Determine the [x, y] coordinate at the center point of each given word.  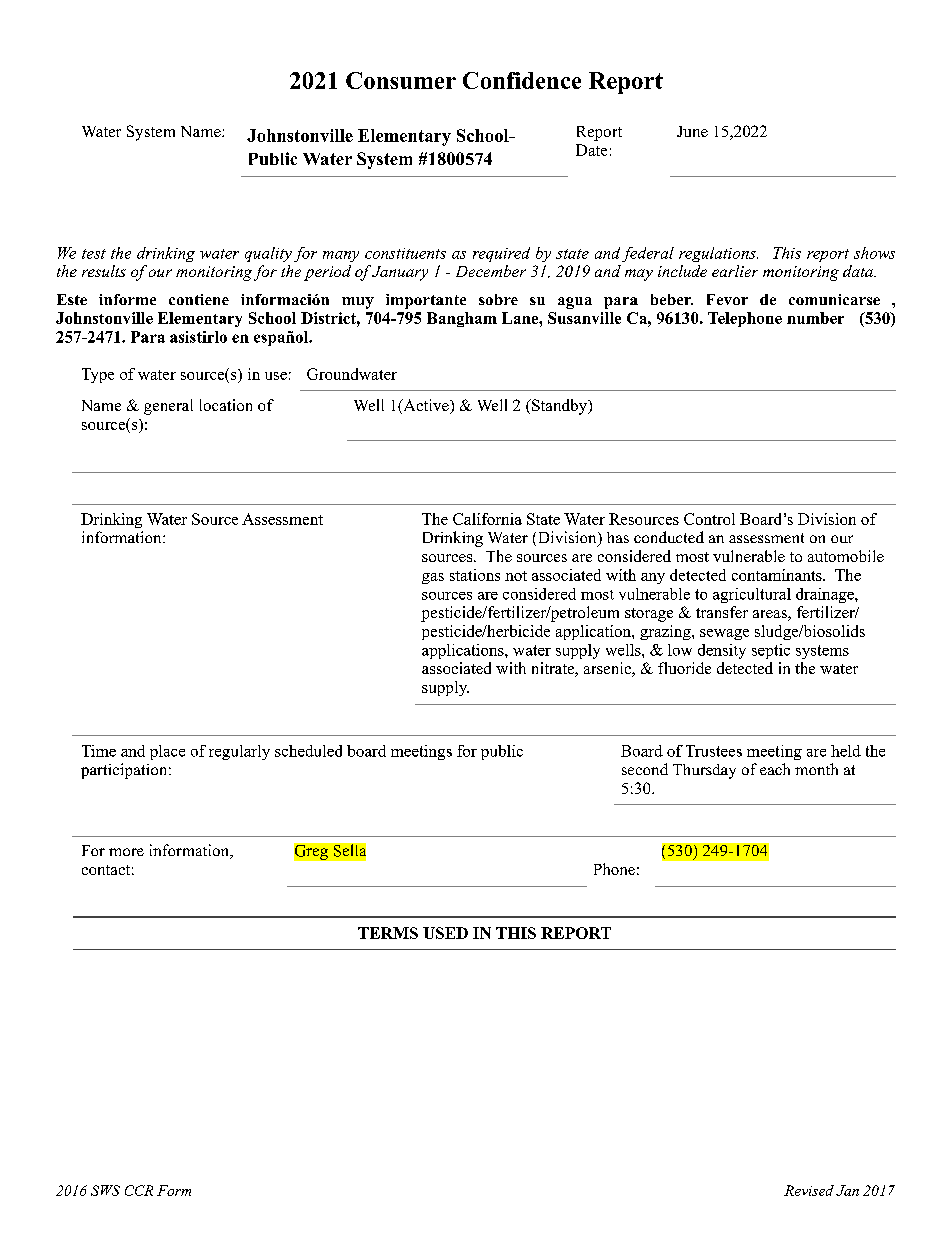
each [775, 769]
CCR [139, 1190]
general [168, 407]
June [692, 131]
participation [125, 771]
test [94, 254]
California [487, 519]
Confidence [522, 80]
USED [445, 933]
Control [709, 519]
